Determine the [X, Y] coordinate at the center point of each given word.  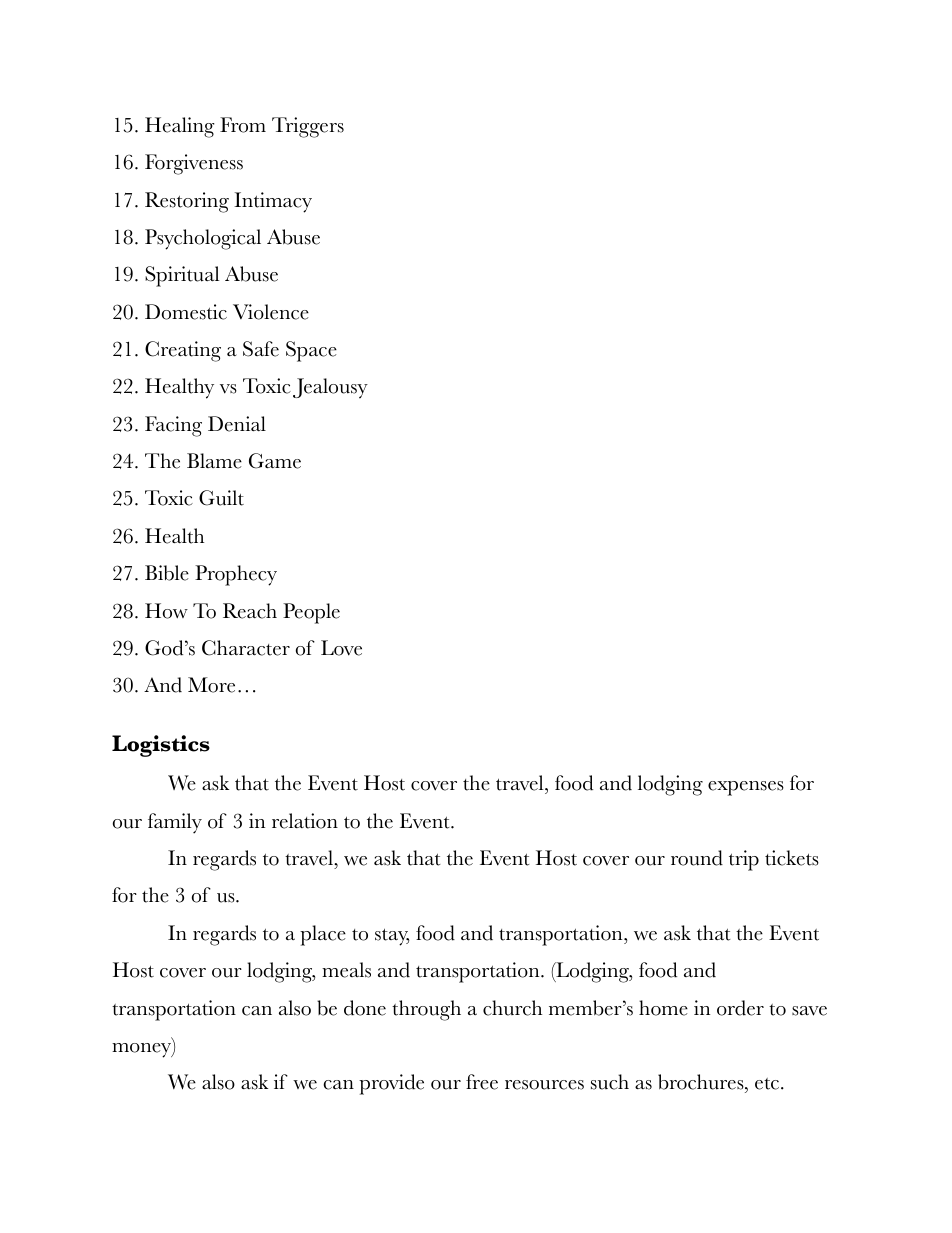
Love [341, 648]
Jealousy [330, 388]
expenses [746, 788]
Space [311, 351]
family [175, 823]
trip [744, 860]
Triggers [308, 127]
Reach [250, 611]
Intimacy [273, 202]
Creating [183, 351]
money [142, 1050]
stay [392, 937]
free [482, 1082]
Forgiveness [194, 164]
